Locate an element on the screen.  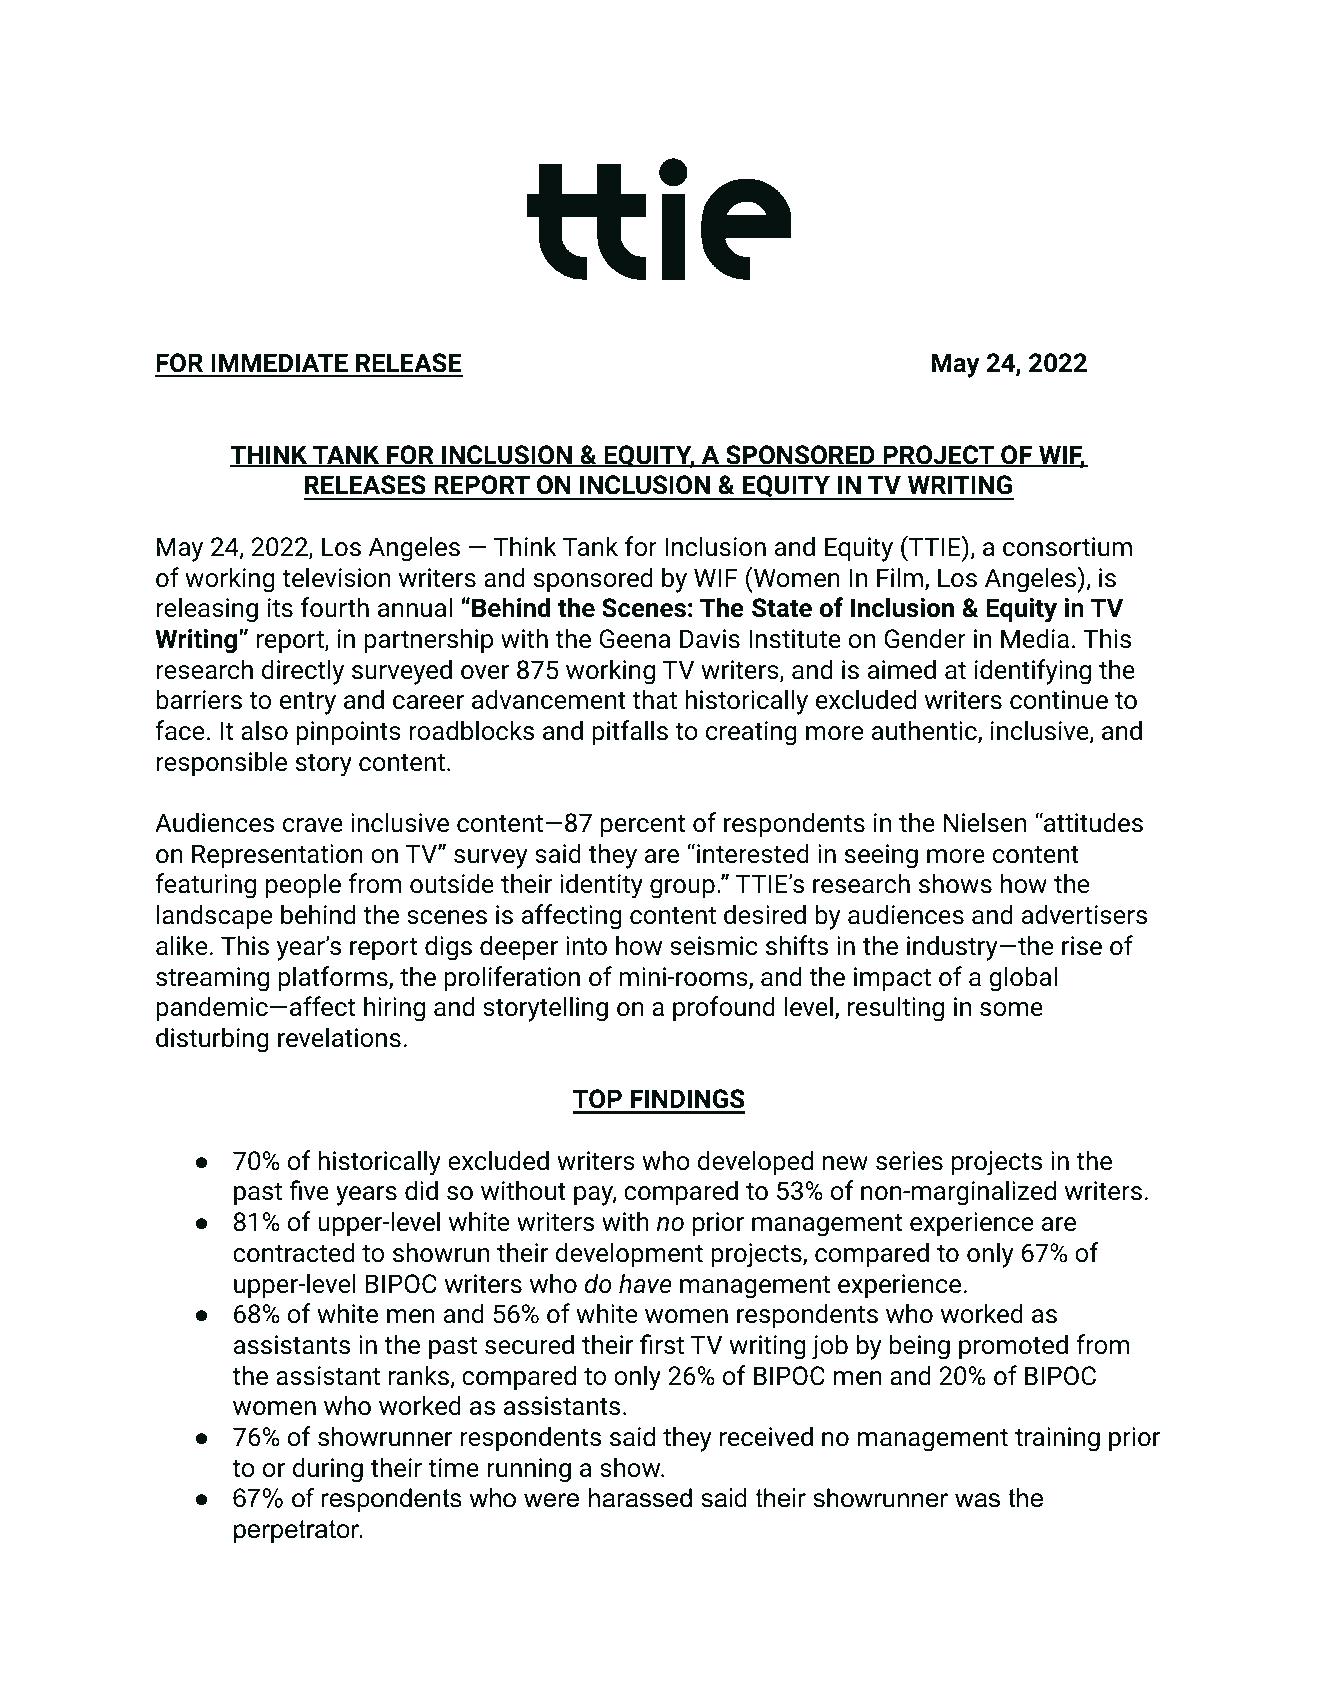
development is located at coordinates (629, 1255).
